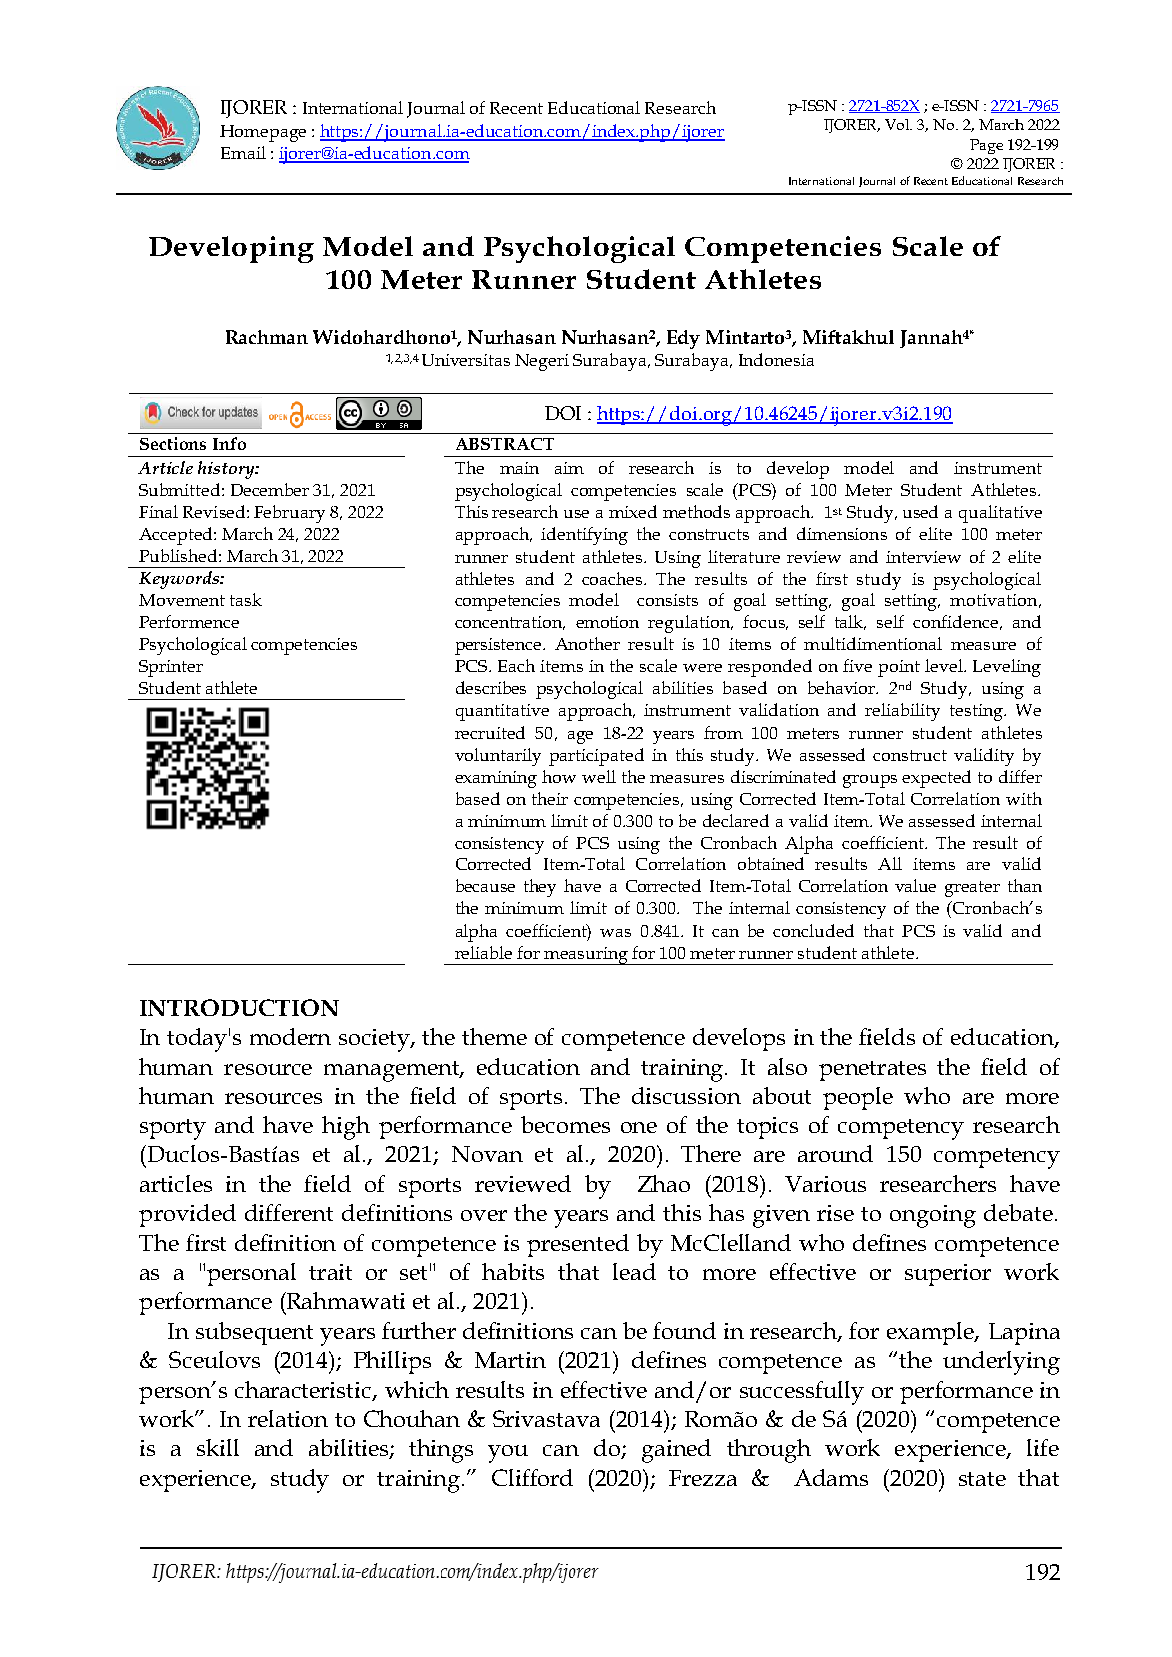 The image size is (1172, 1657). Describe the element at coordinates (776, 359) in the page. I see `Indonesia` at that location.
